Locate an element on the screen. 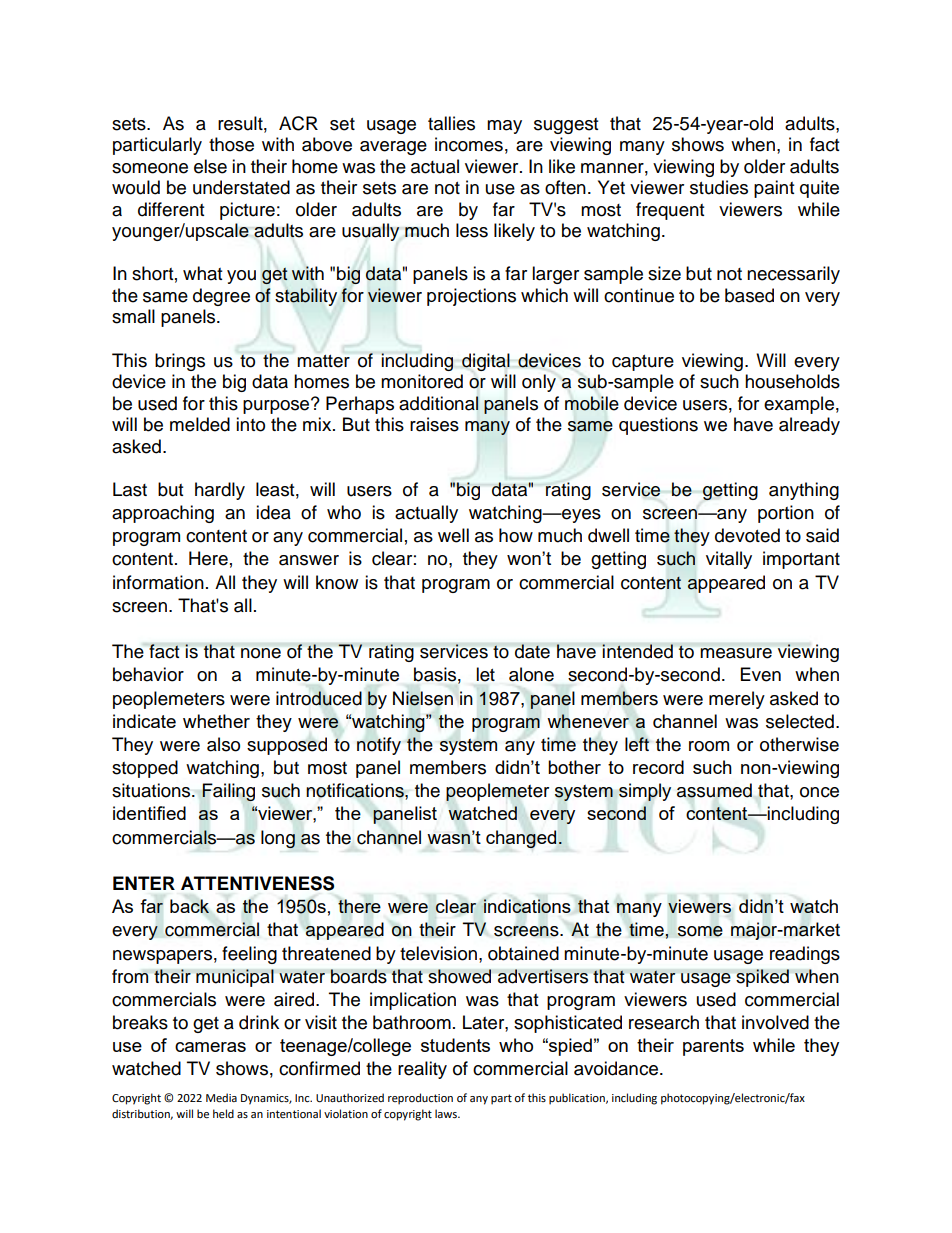 This screenshot has height=1233, width=952. laws is located at coordinates (447, 1114).
